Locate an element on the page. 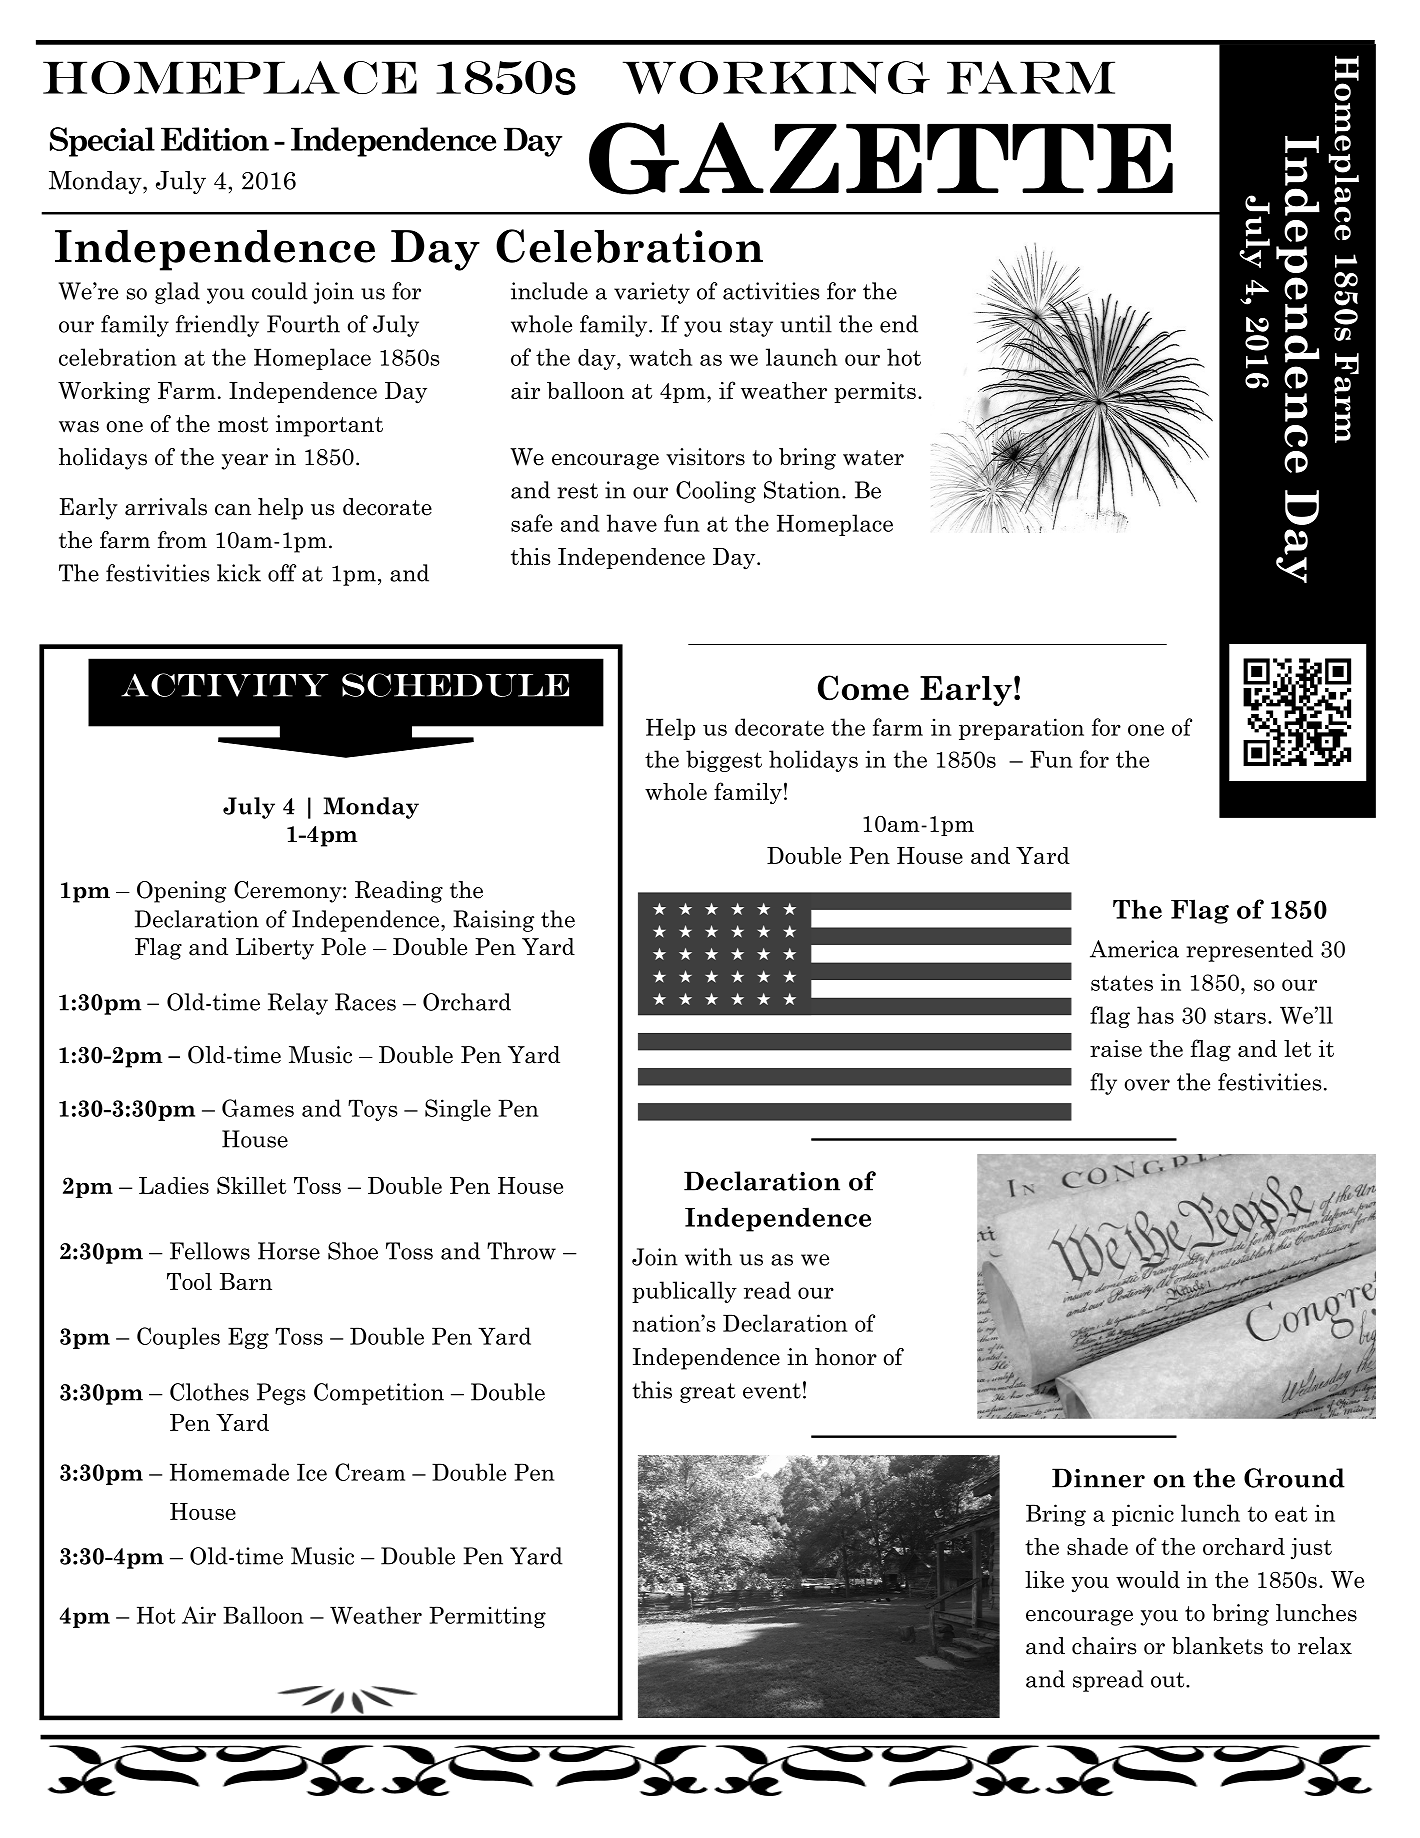 The image size is (1420, 1838). Barn is located at coordinates (246, 1281).
